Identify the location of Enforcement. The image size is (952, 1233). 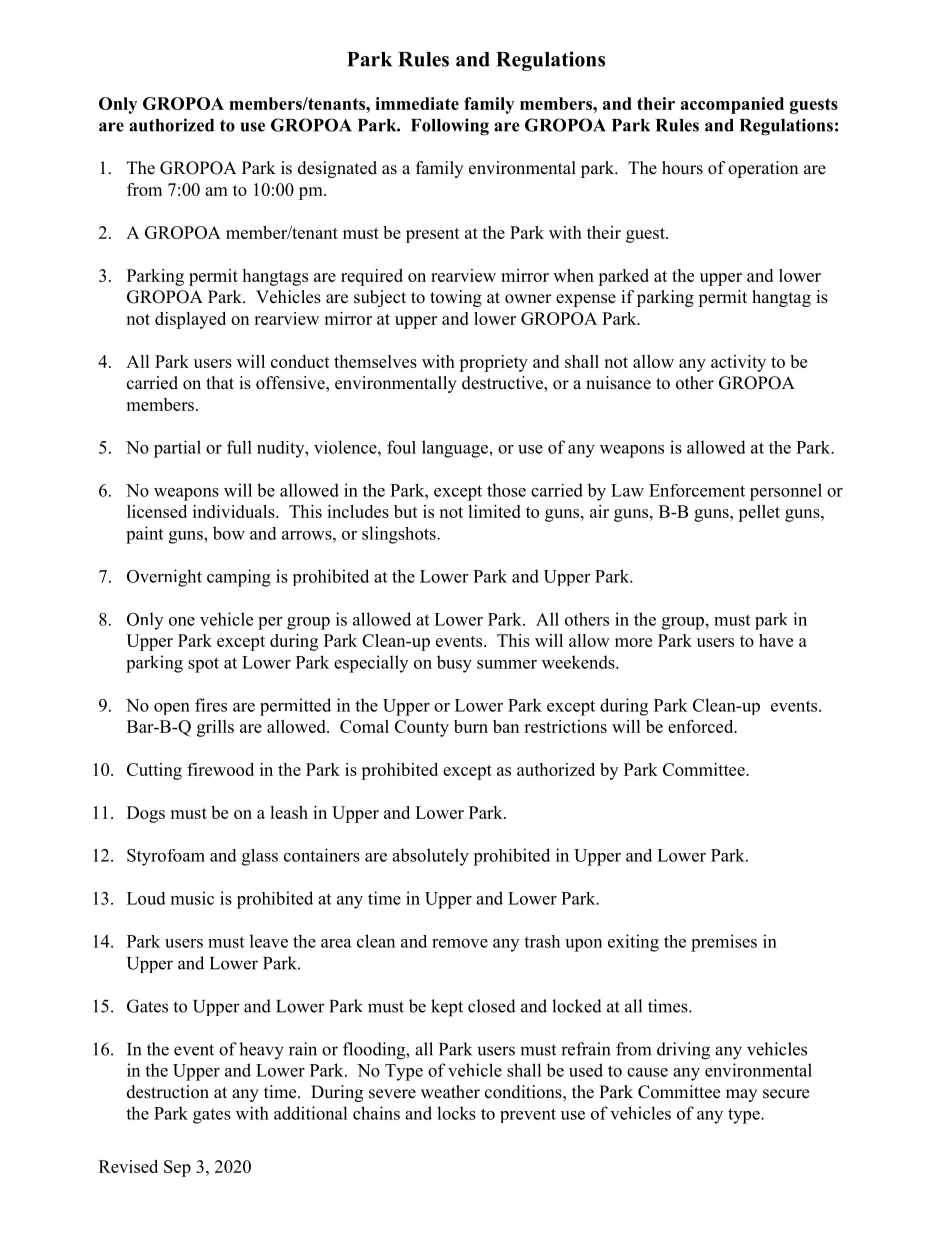
(697, 490).
